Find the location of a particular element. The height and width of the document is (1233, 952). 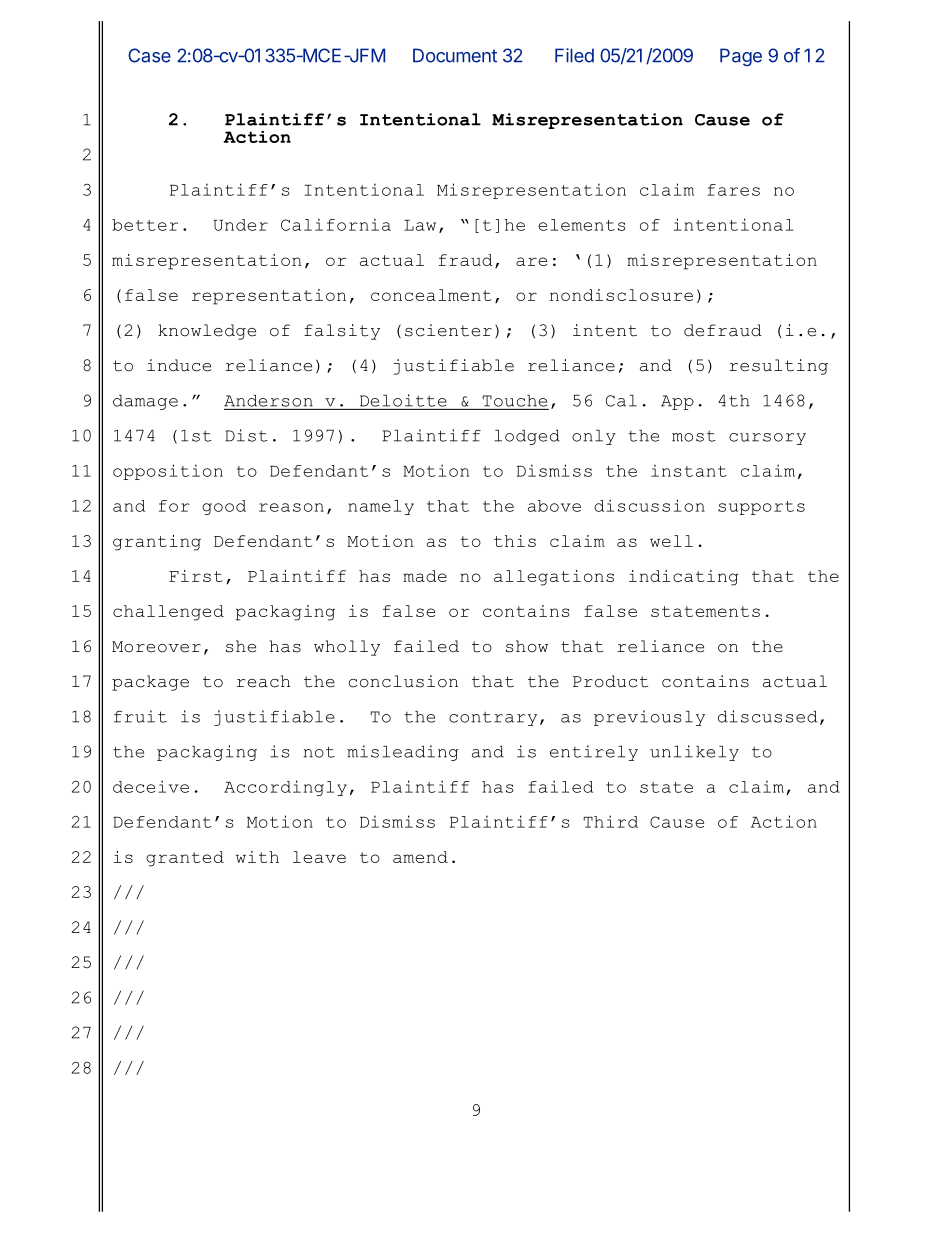

resulting is located at coordinates (778, 367).
